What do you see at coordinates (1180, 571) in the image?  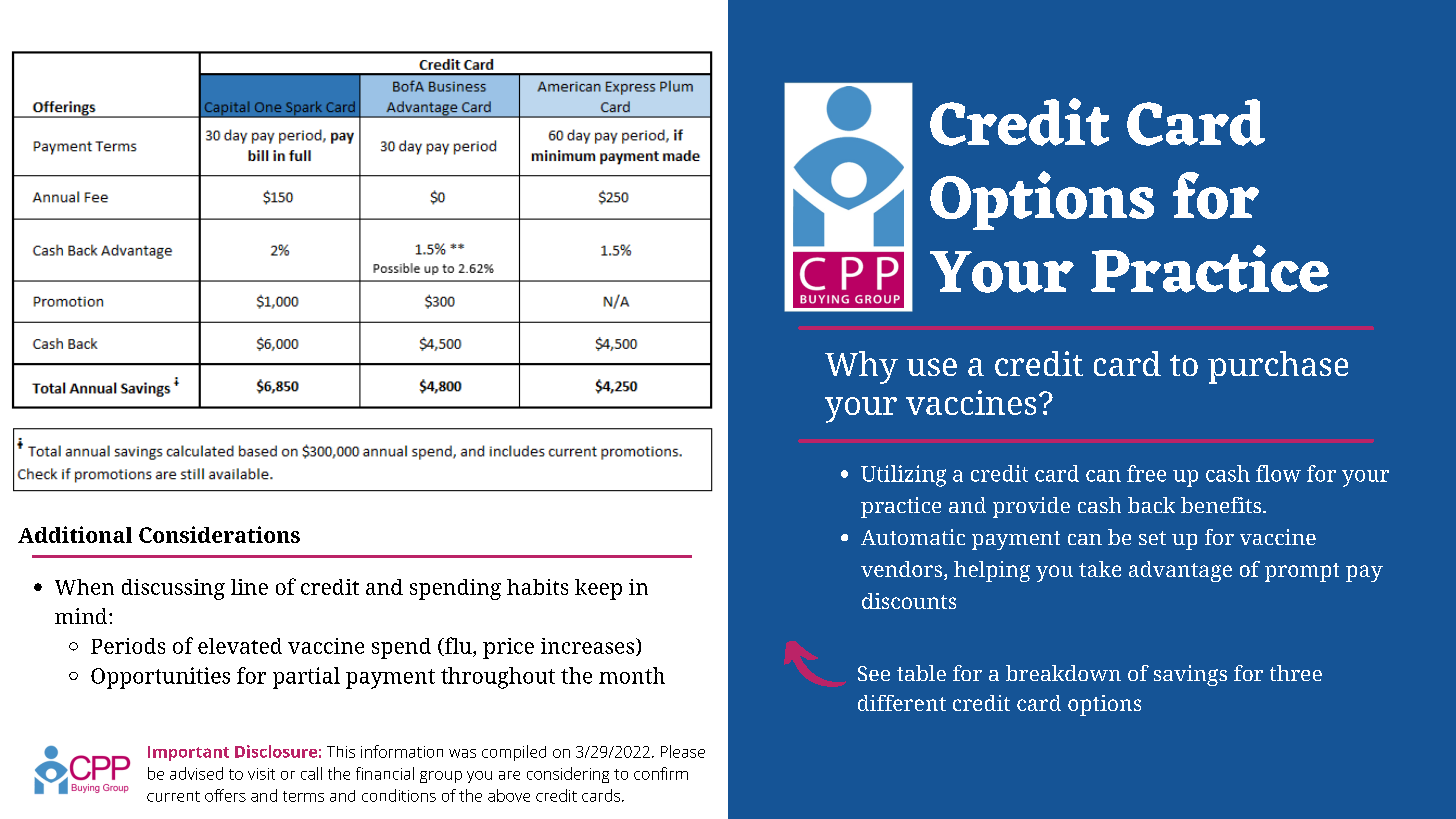 I see `advantage` at bounding box center [1180, 571].
